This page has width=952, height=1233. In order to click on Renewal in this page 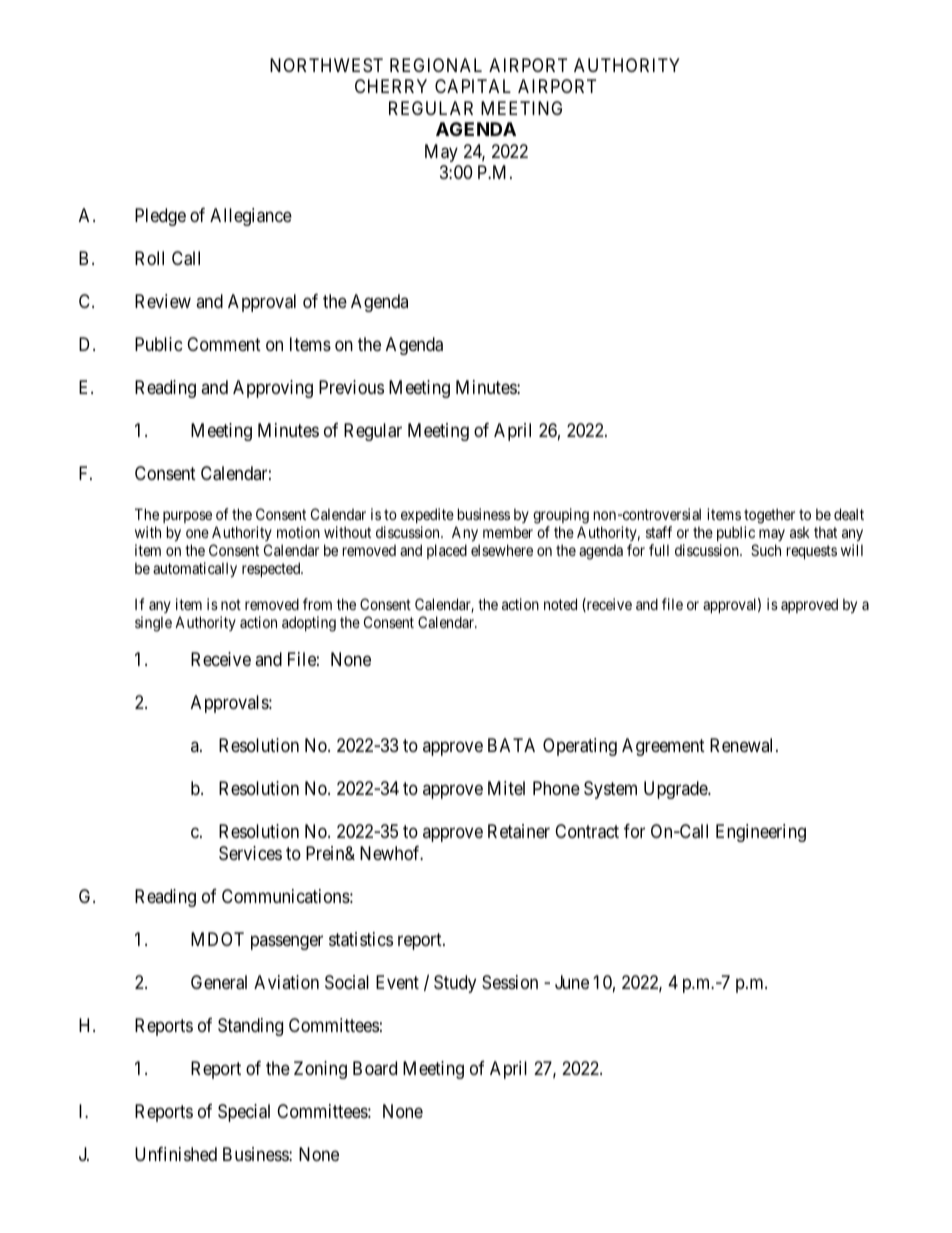, I will do `click(743, 745)`.
